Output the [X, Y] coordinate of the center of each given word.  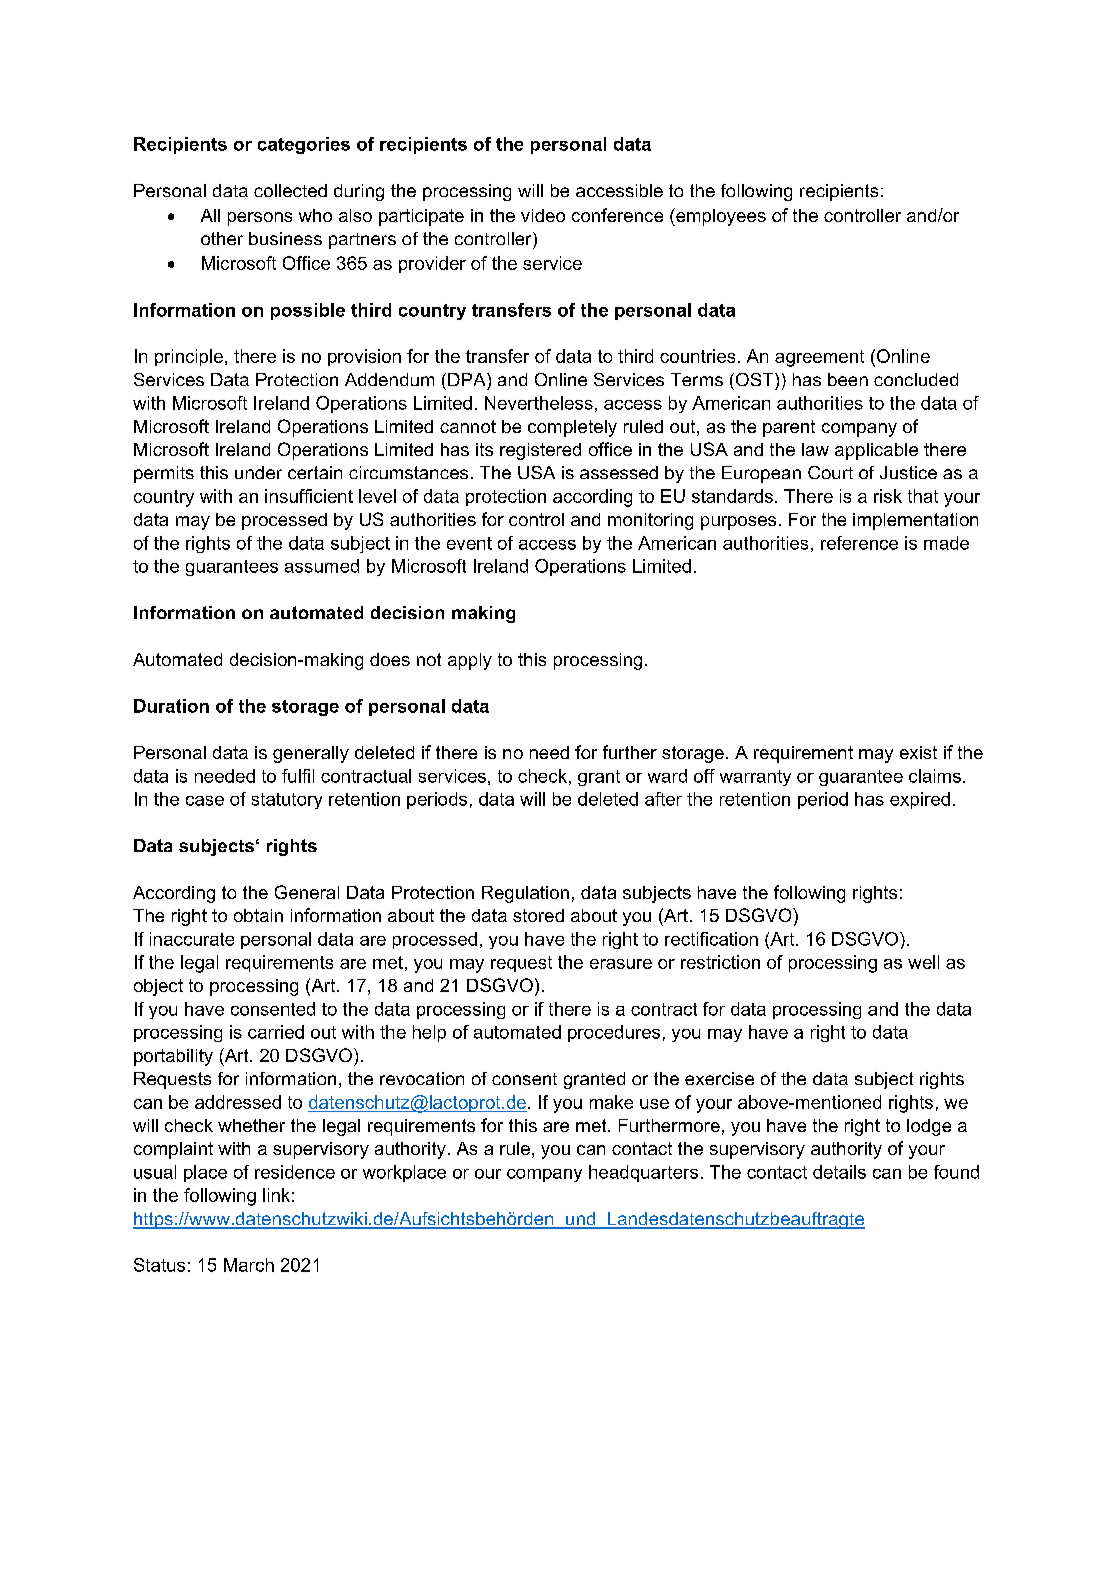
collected [290, 190]
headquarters [643, 1173]
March [249, 1265]
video [543, 215]
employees [720, 217]
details [839, 1172]
